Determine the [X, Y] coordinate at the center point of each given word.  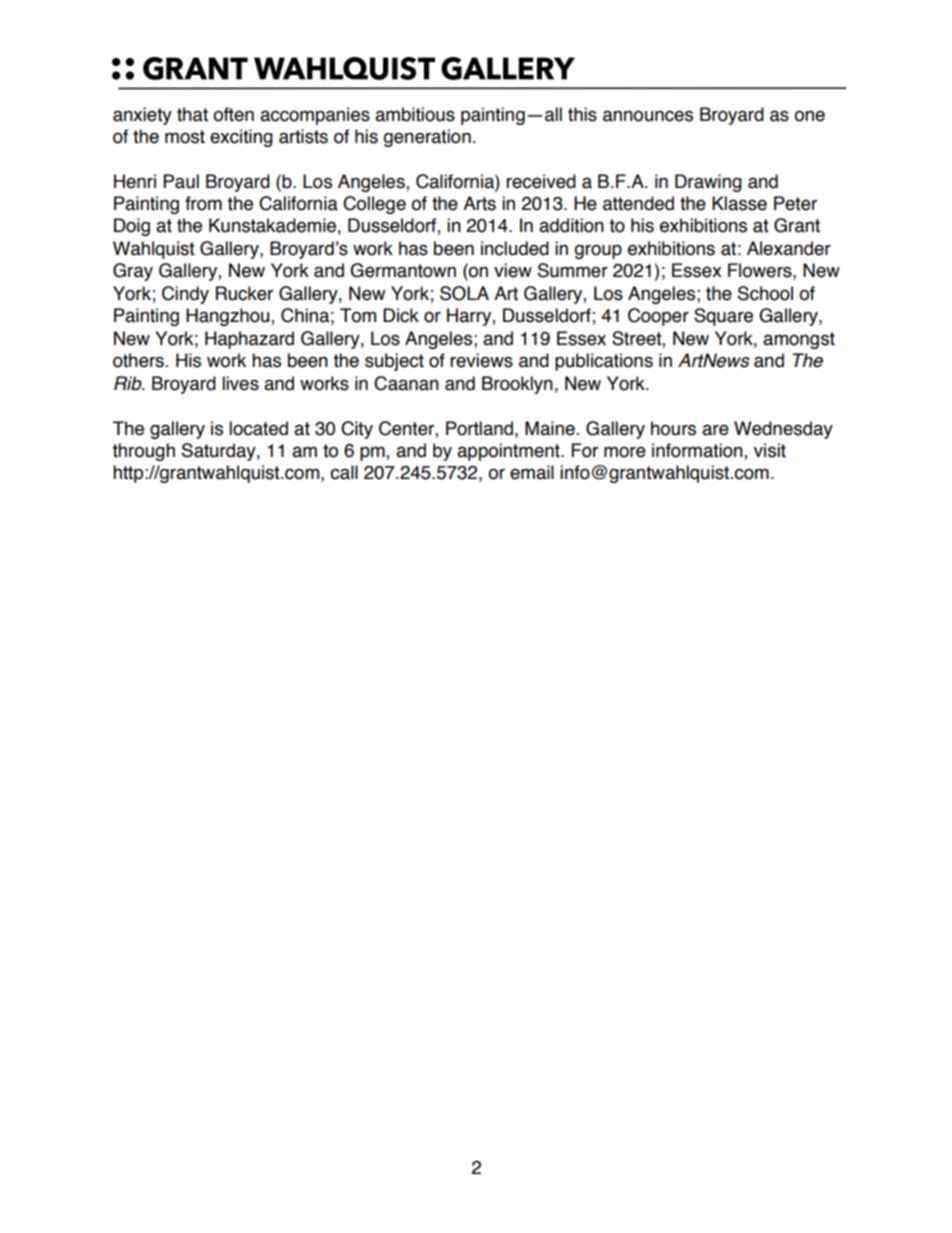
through [143, 452]
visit [770, 450]
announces [648, 116]
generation [427, 138]
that [192, 114]
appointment [509, 452]
